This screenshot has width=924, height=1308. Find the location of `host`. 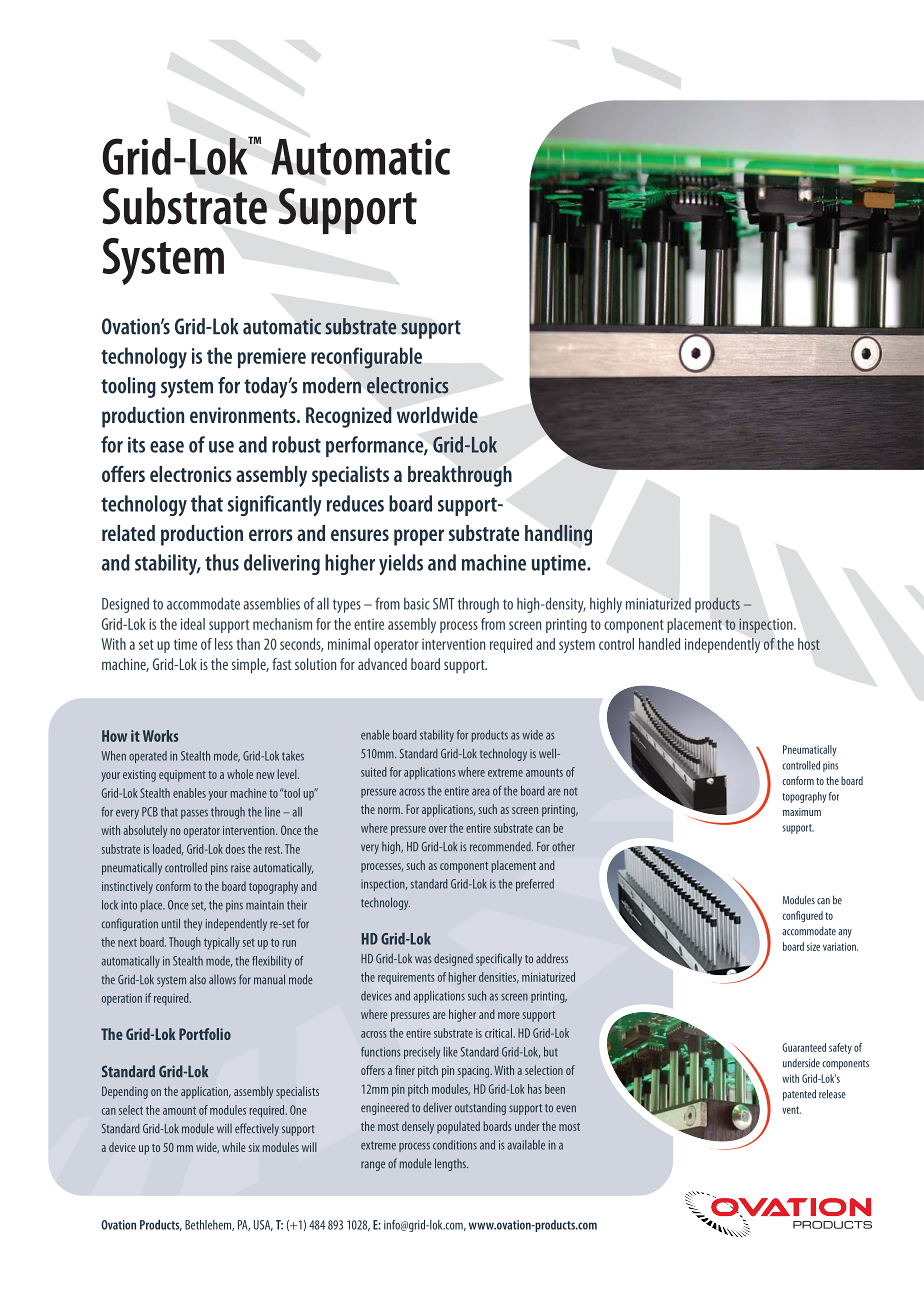

host is located at coordinates (809, 644).
